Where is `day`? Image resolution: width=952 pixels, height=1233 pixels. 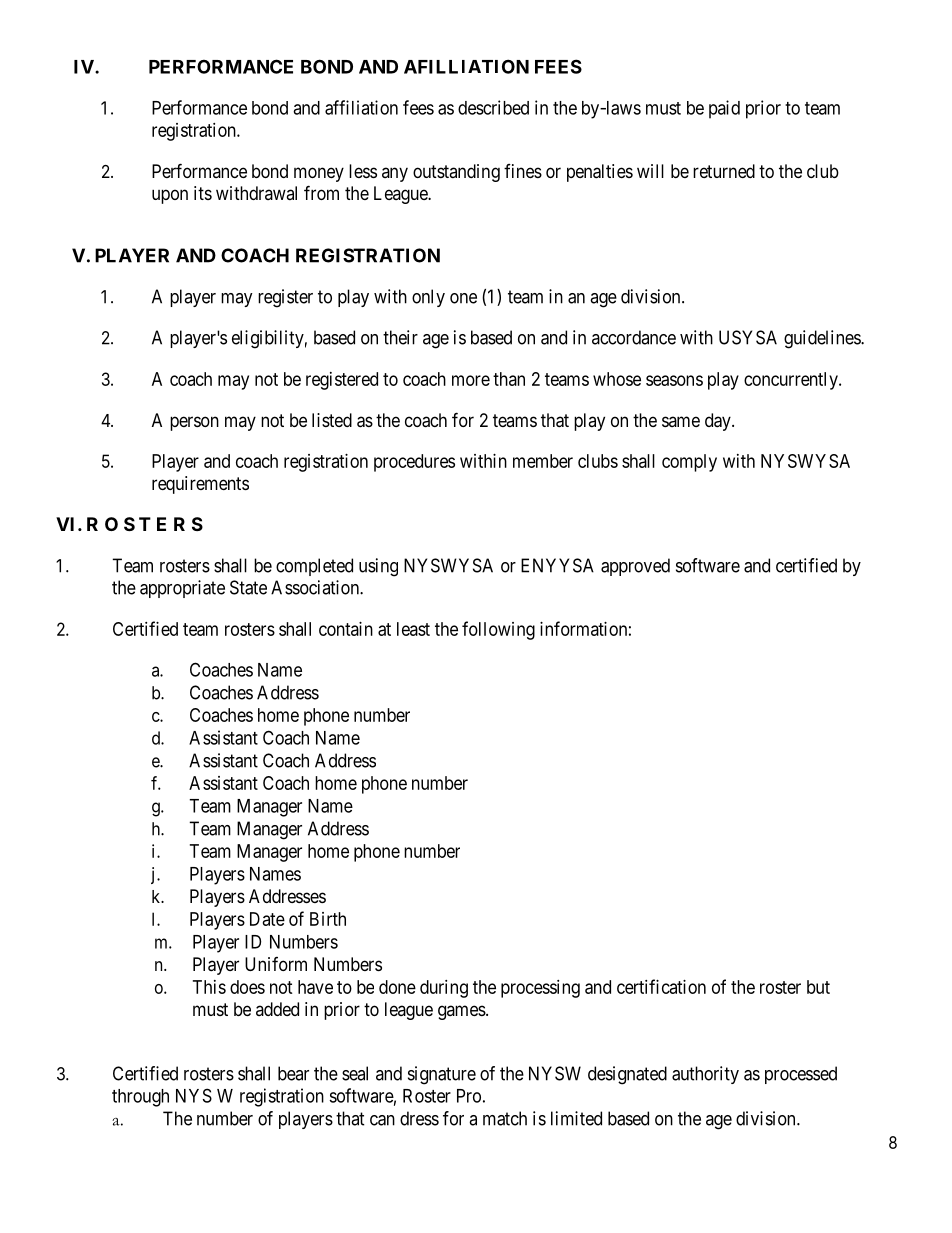 day is located at coordinates (719, 422).
